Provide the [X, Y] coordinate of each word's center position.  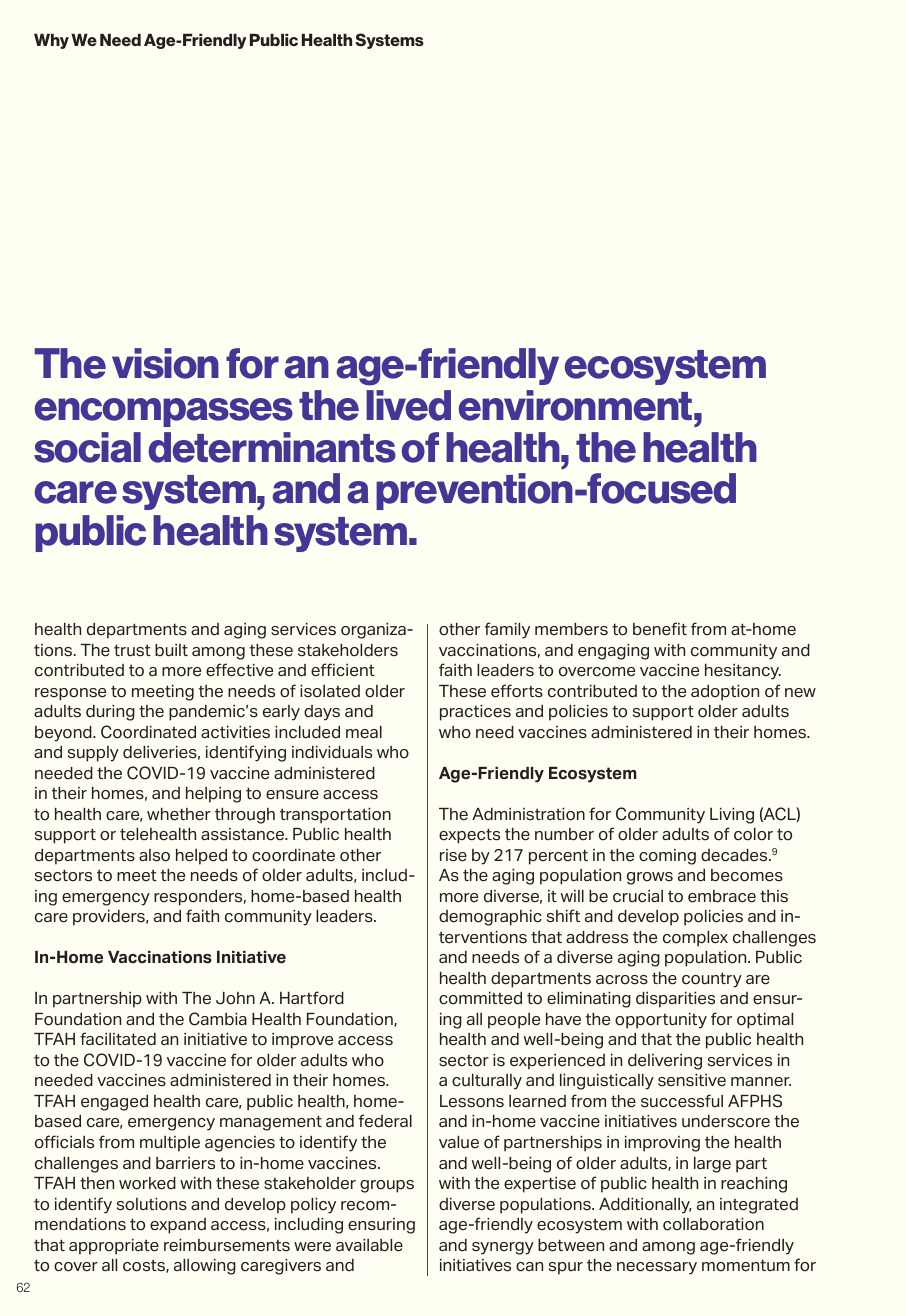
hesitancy [743, 672]
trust [132, 650]
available [369, 1245]
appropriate [114, 1247]
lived [408, 405]
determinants [272, 447]
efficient [343, 670]
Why [51, 41]
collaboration [713, 1224]
